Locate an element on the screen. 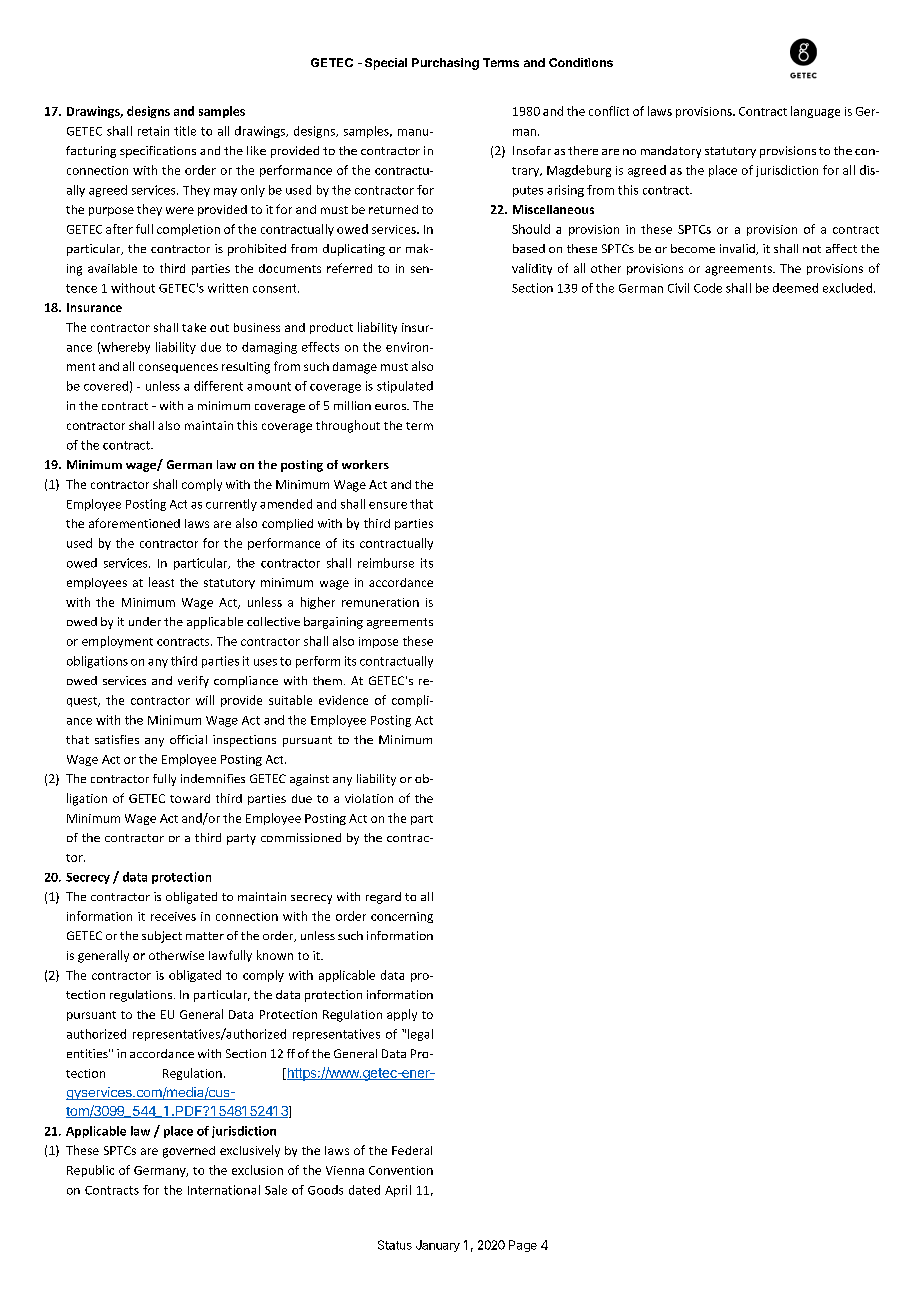 The height and width of the screenshot is (1308, 924). Purchasing is located at coordinates (445, 64).
